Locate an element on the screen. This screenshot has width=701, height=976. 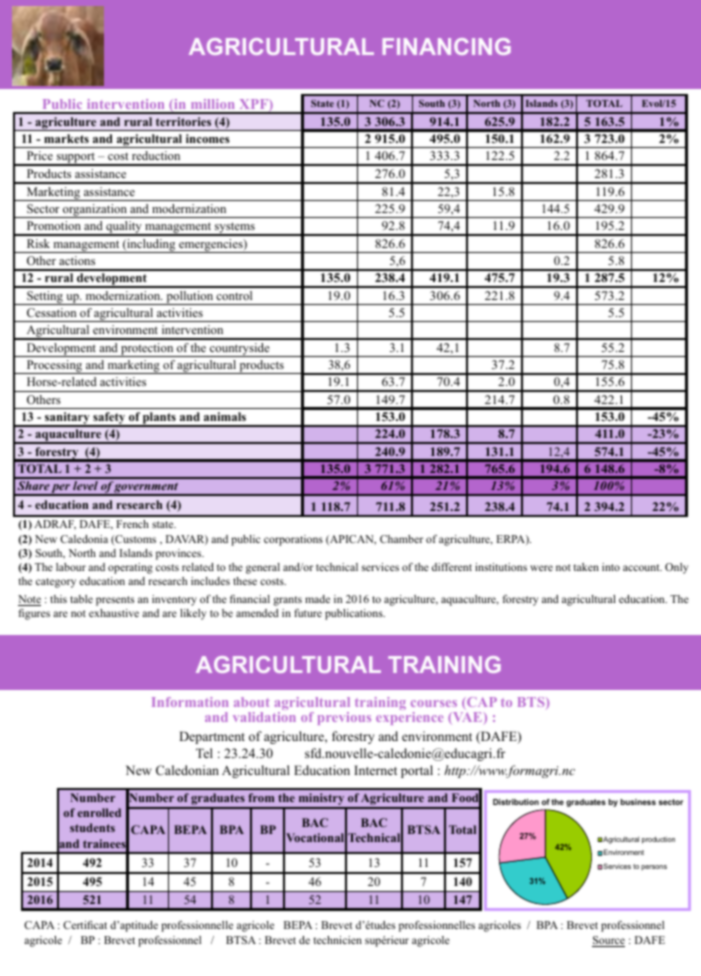
Chamber is located at coordinates (401, 539).
